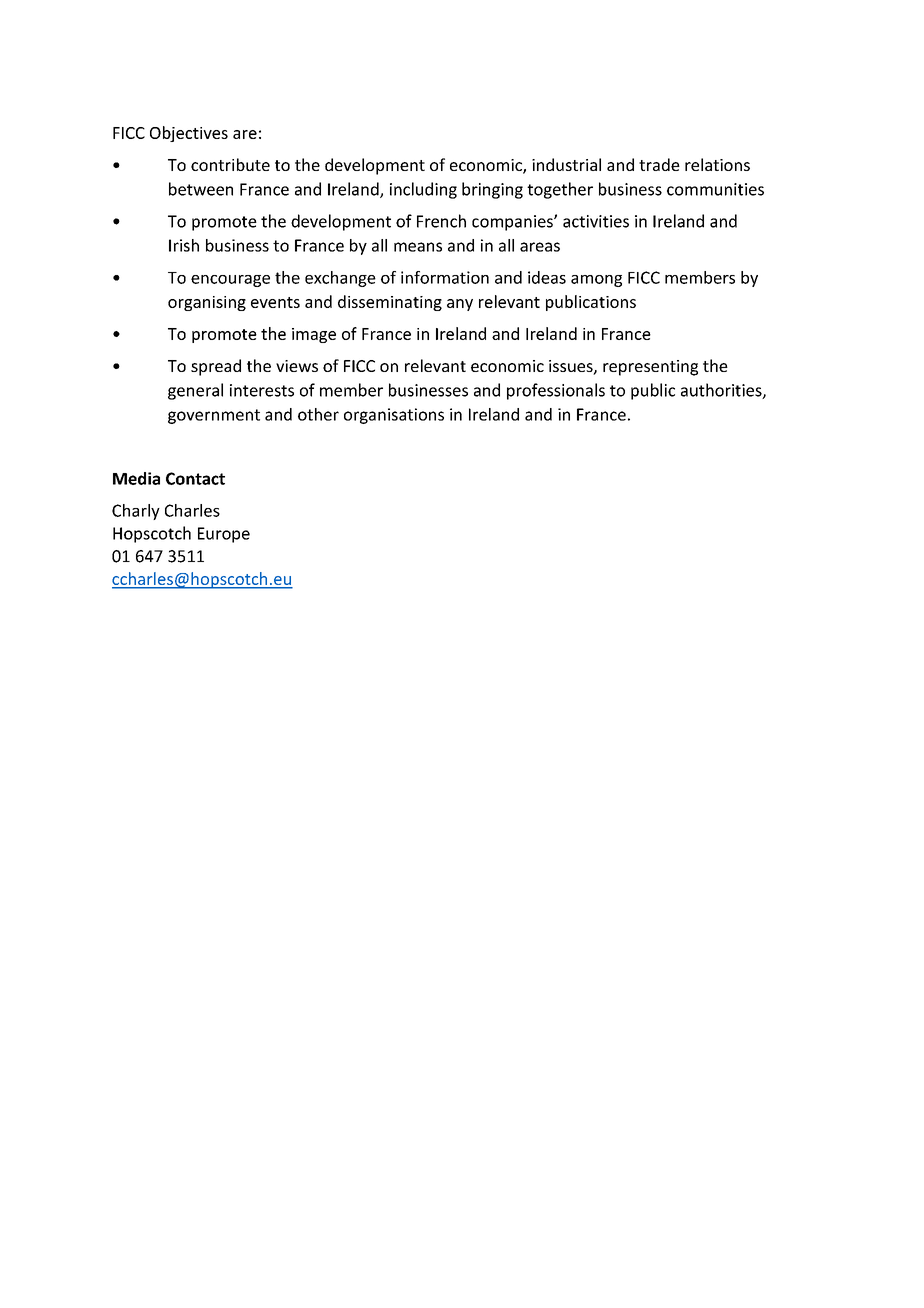 Image resolution: width=924 pixels, height=1308 pixels. I want to click on organisations, so click(394, 416).
